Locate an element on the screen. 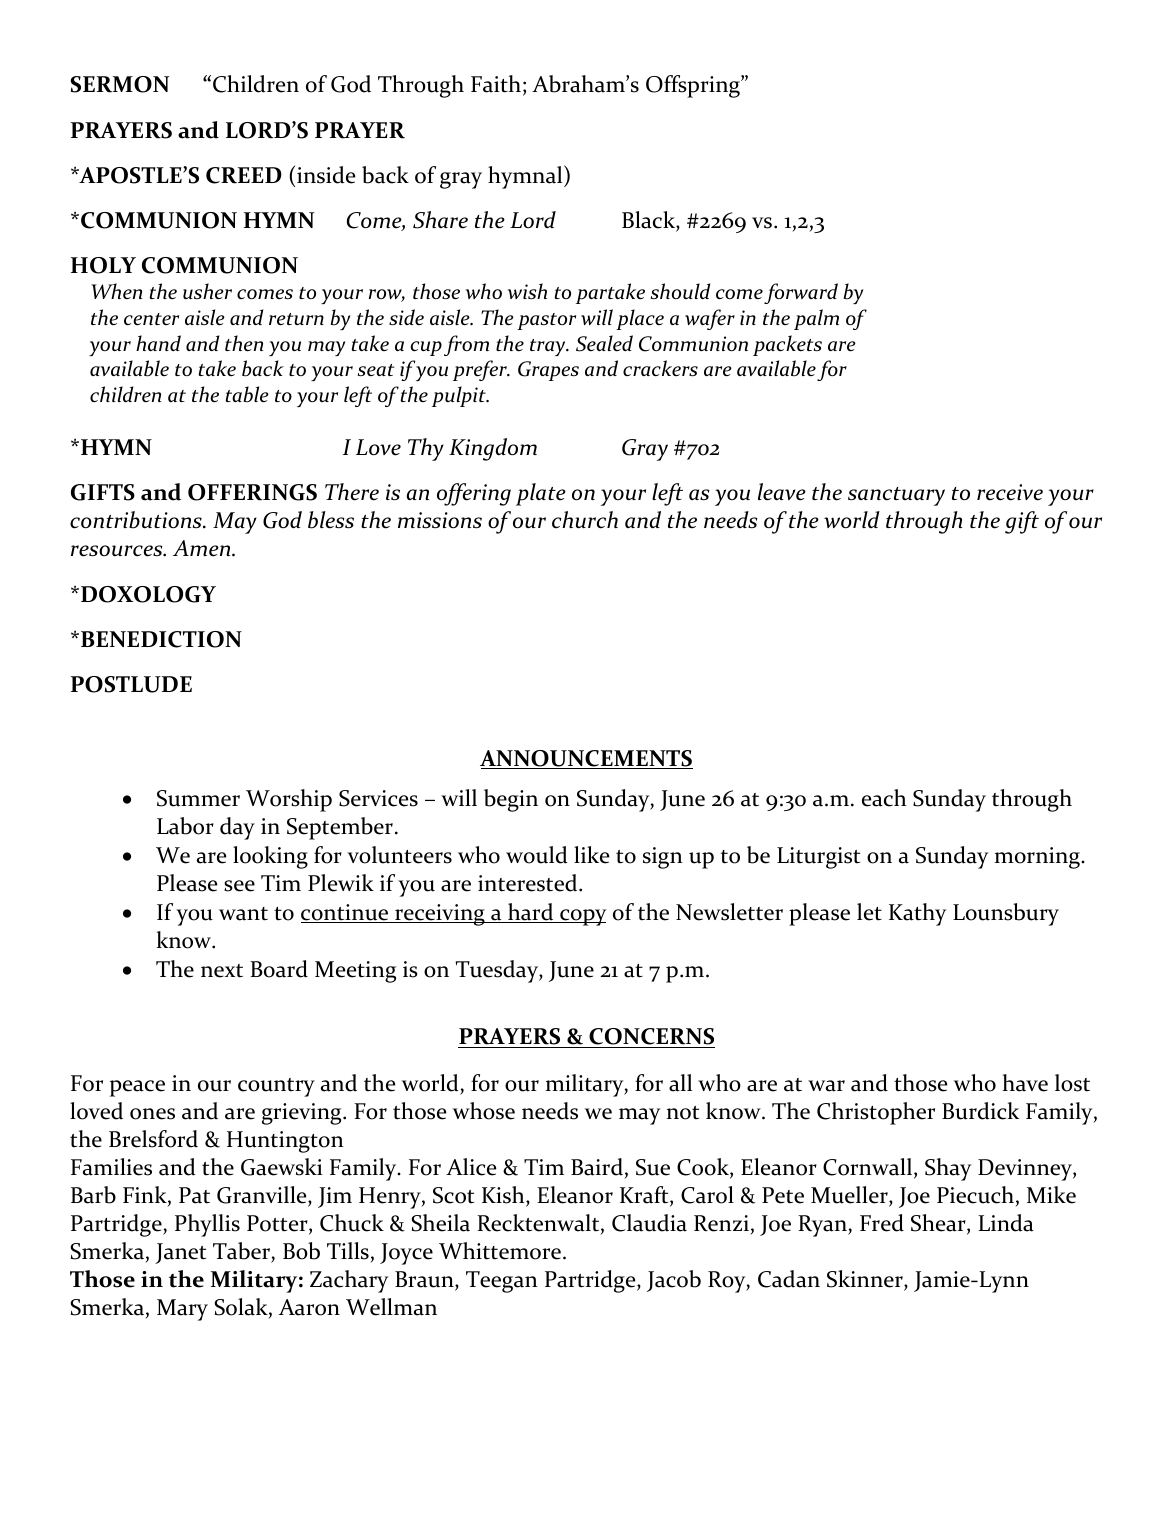  Amen is located at coordinates (203, 548).
